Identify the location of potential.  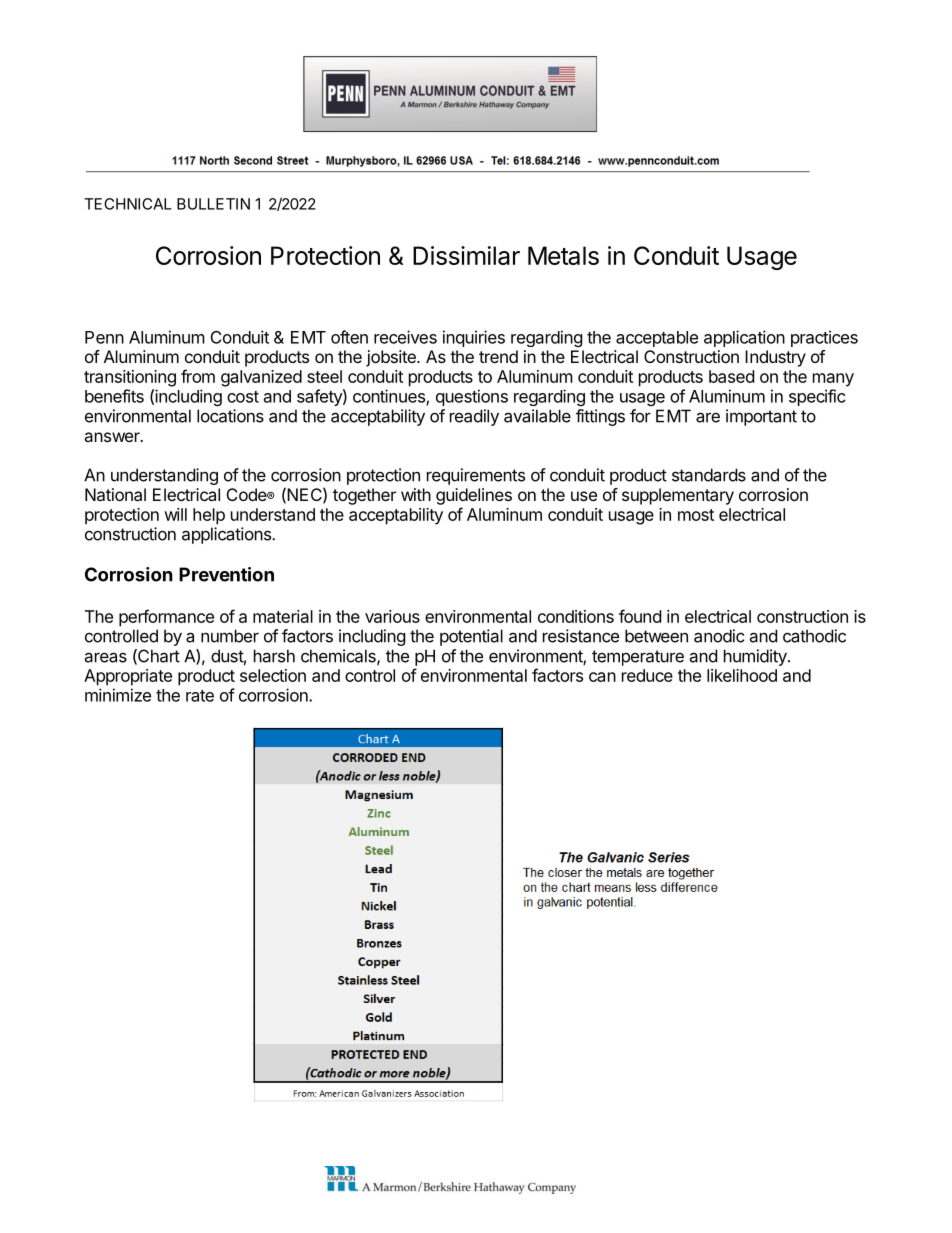
(471, 637).
